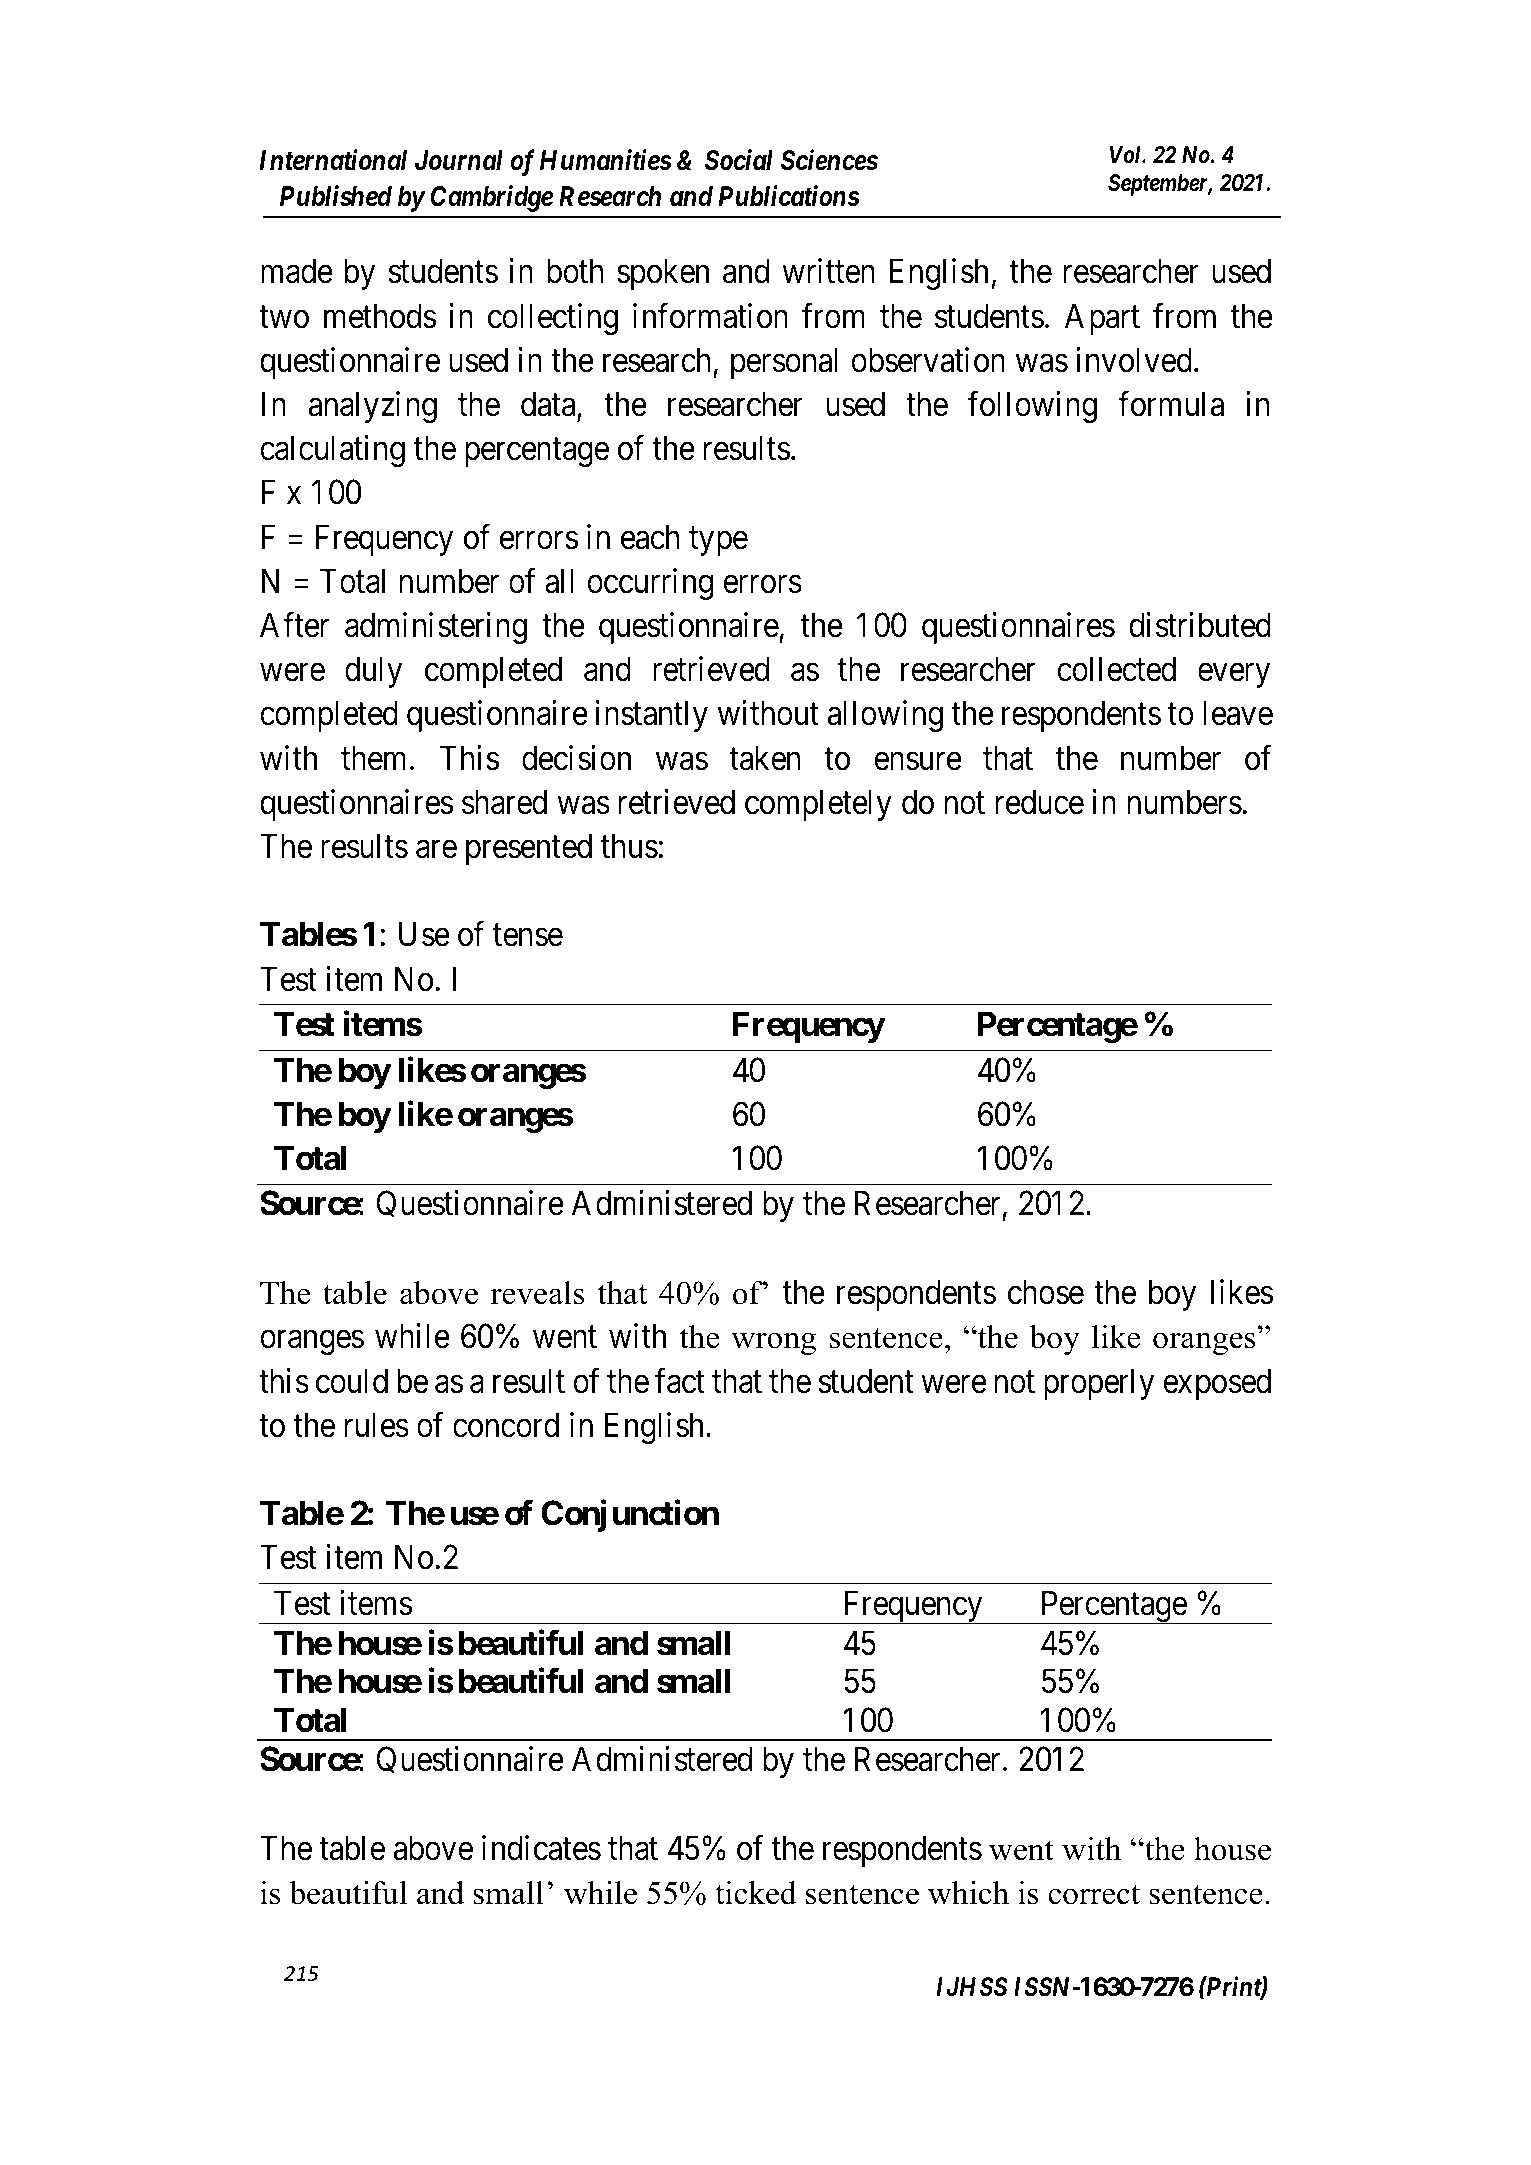  I want to click on ticked, so click(756, 1893).
